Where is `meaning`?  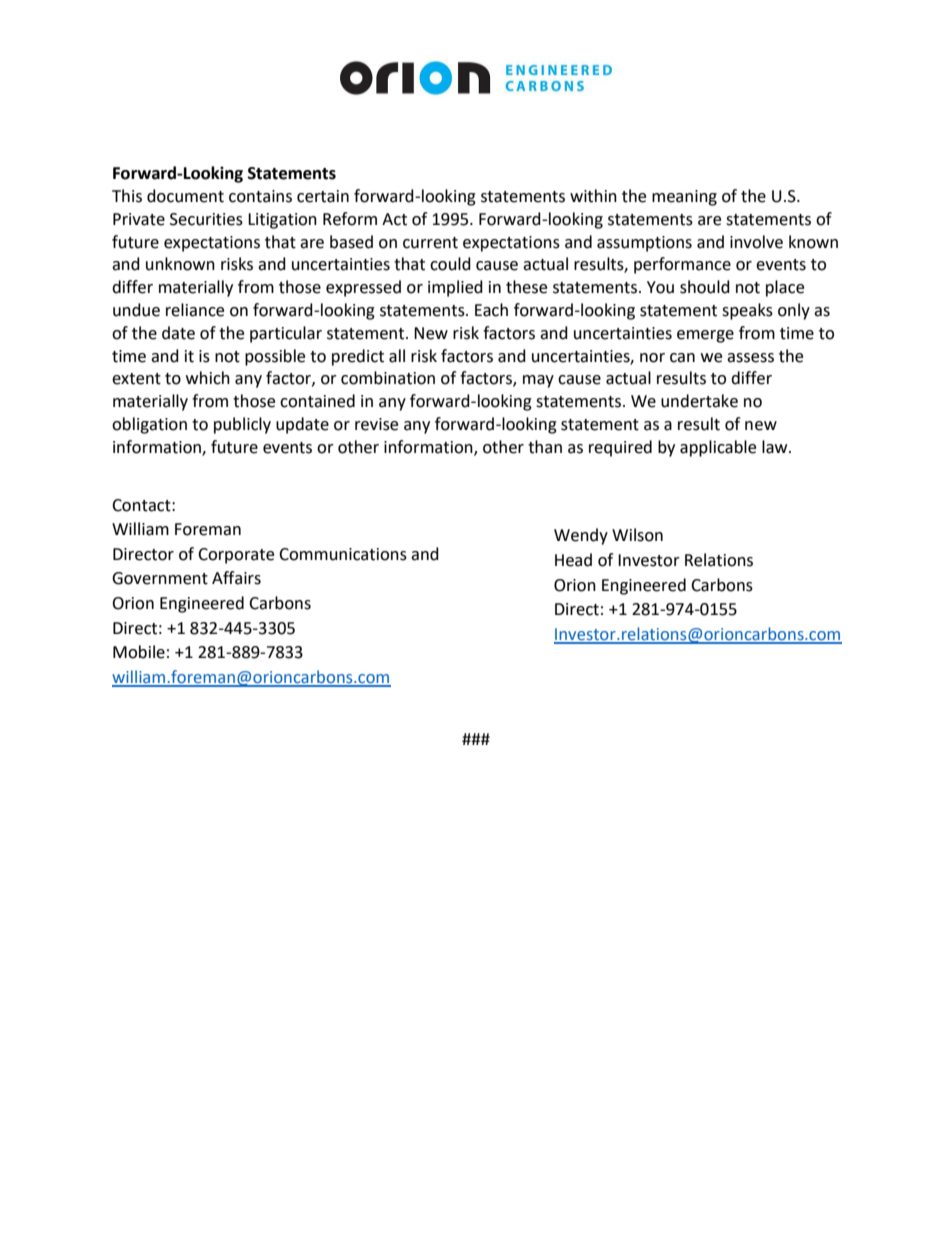
meaning is located at coordinates (684, 198).
